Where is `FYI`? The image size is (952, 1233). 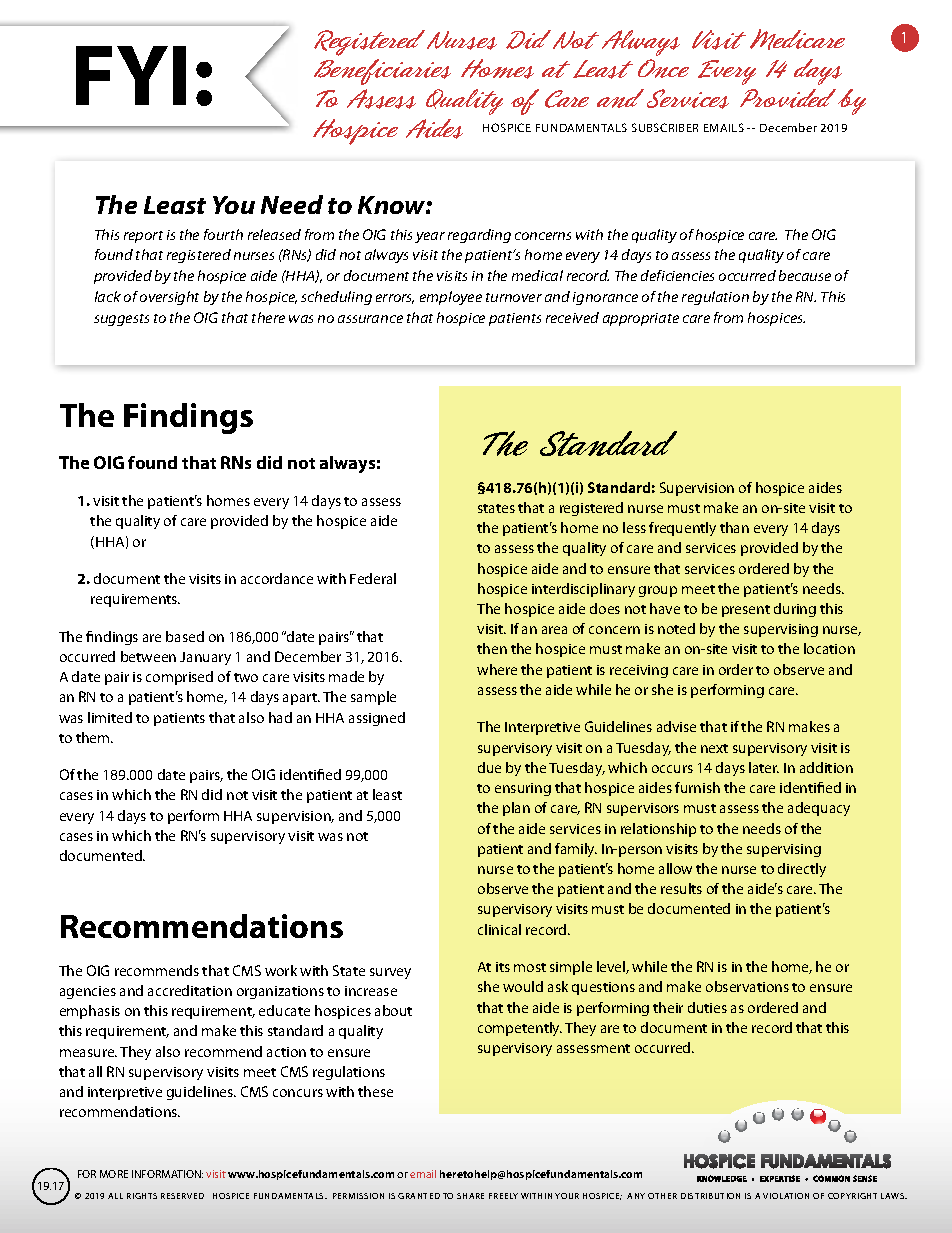
FYI is located at coordinates (131, 75).
